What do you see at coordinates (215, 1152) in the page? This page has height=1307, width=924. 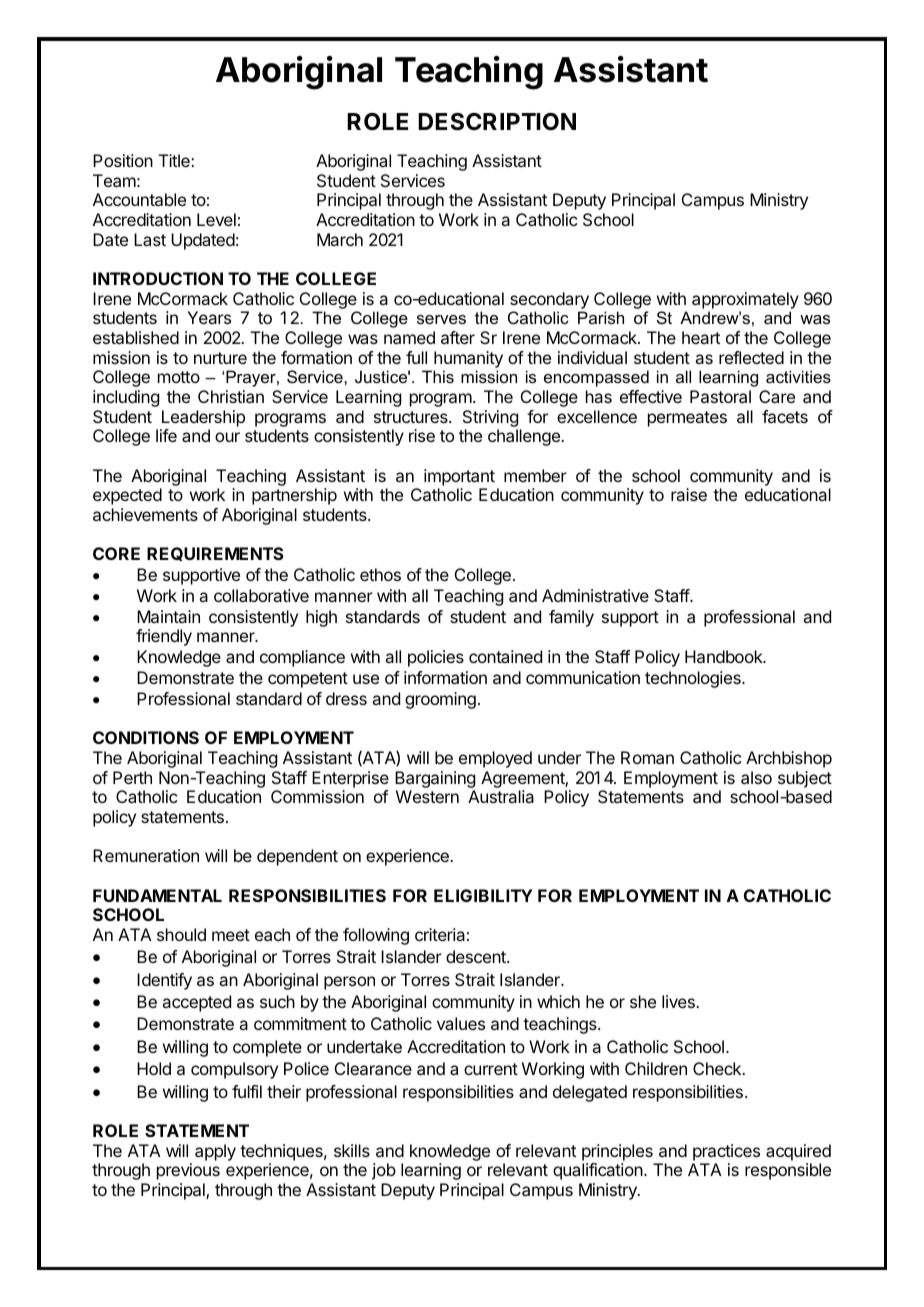 I see `apply` at bounding box center [215, 1152].
